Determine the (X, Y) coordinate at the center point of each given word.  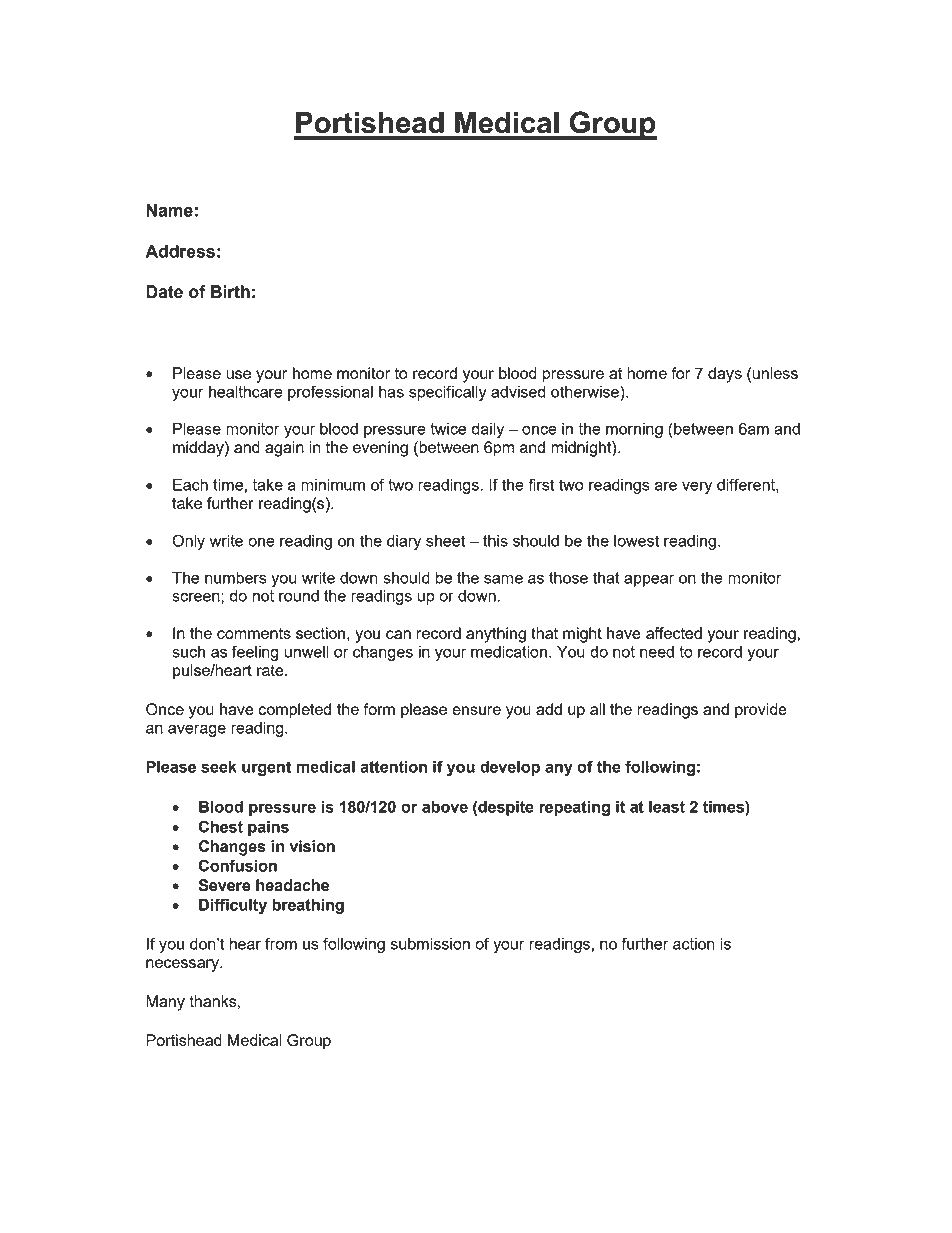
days (725, 375)
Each (190, 485)
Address (180, 251)
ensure (476, 710)
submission (430, 944)
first (541, 484)
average (197, 731)
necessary (183, 965)
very (697, 488)
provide (761, 711)
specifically (448, 393)
